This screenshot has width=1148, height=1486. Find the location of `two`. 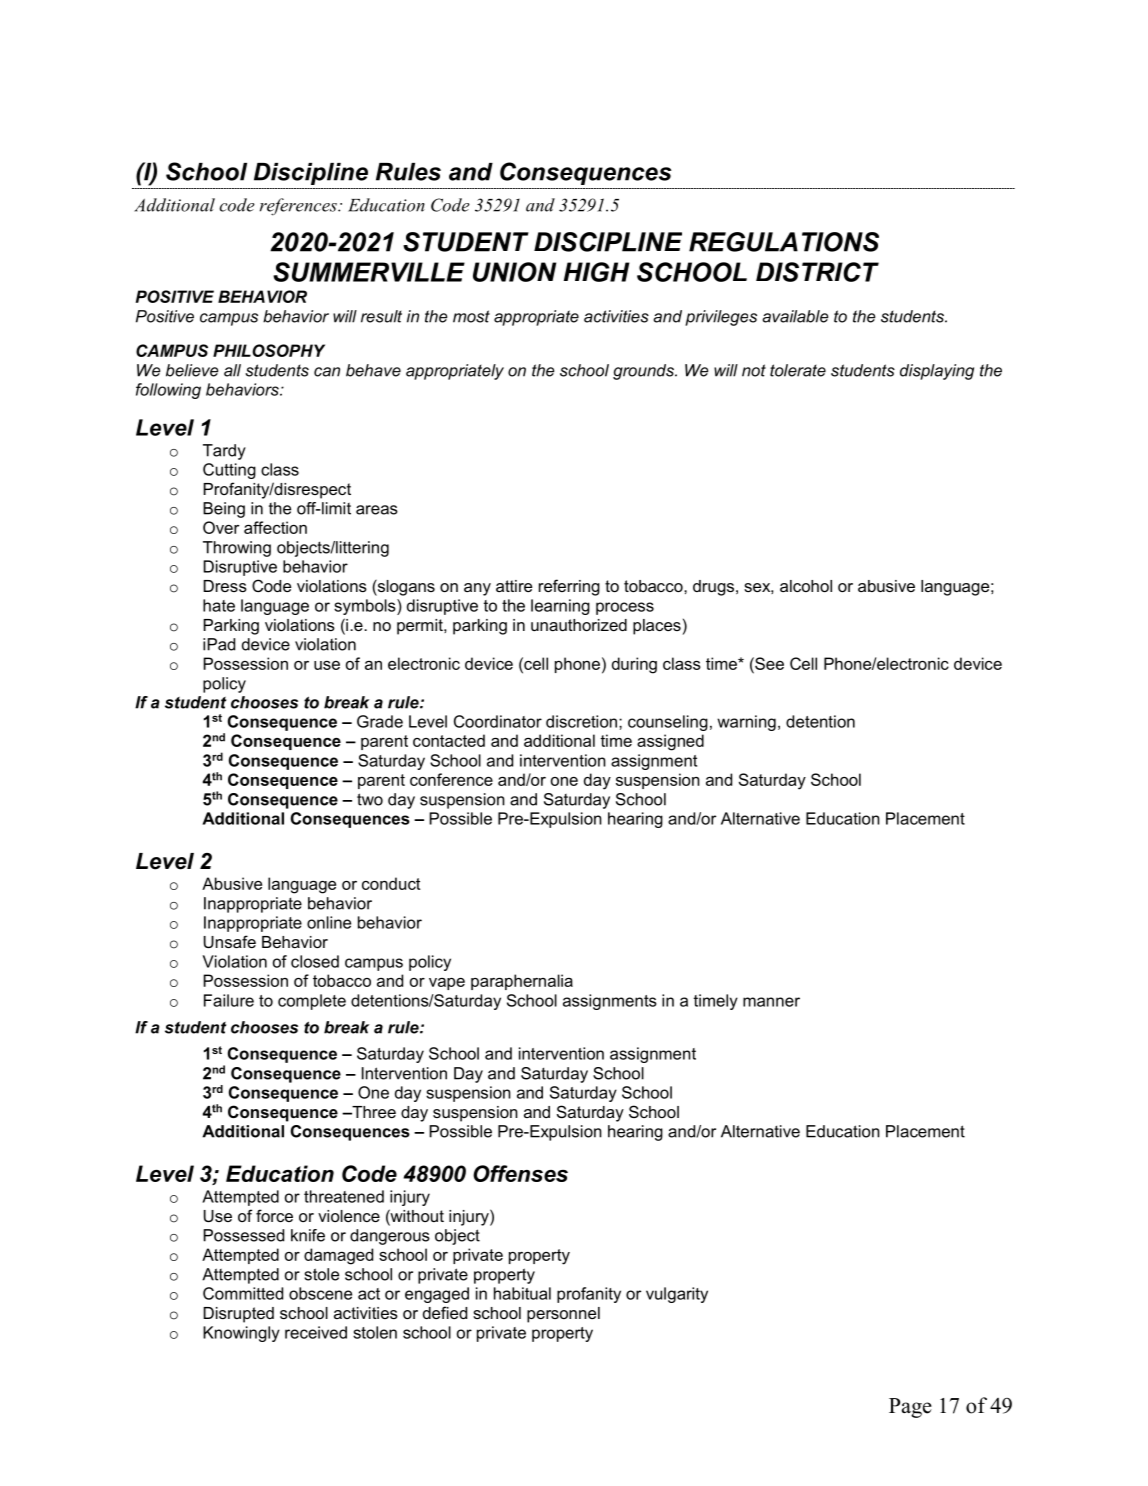

two is located at coordinates (370, 799).
